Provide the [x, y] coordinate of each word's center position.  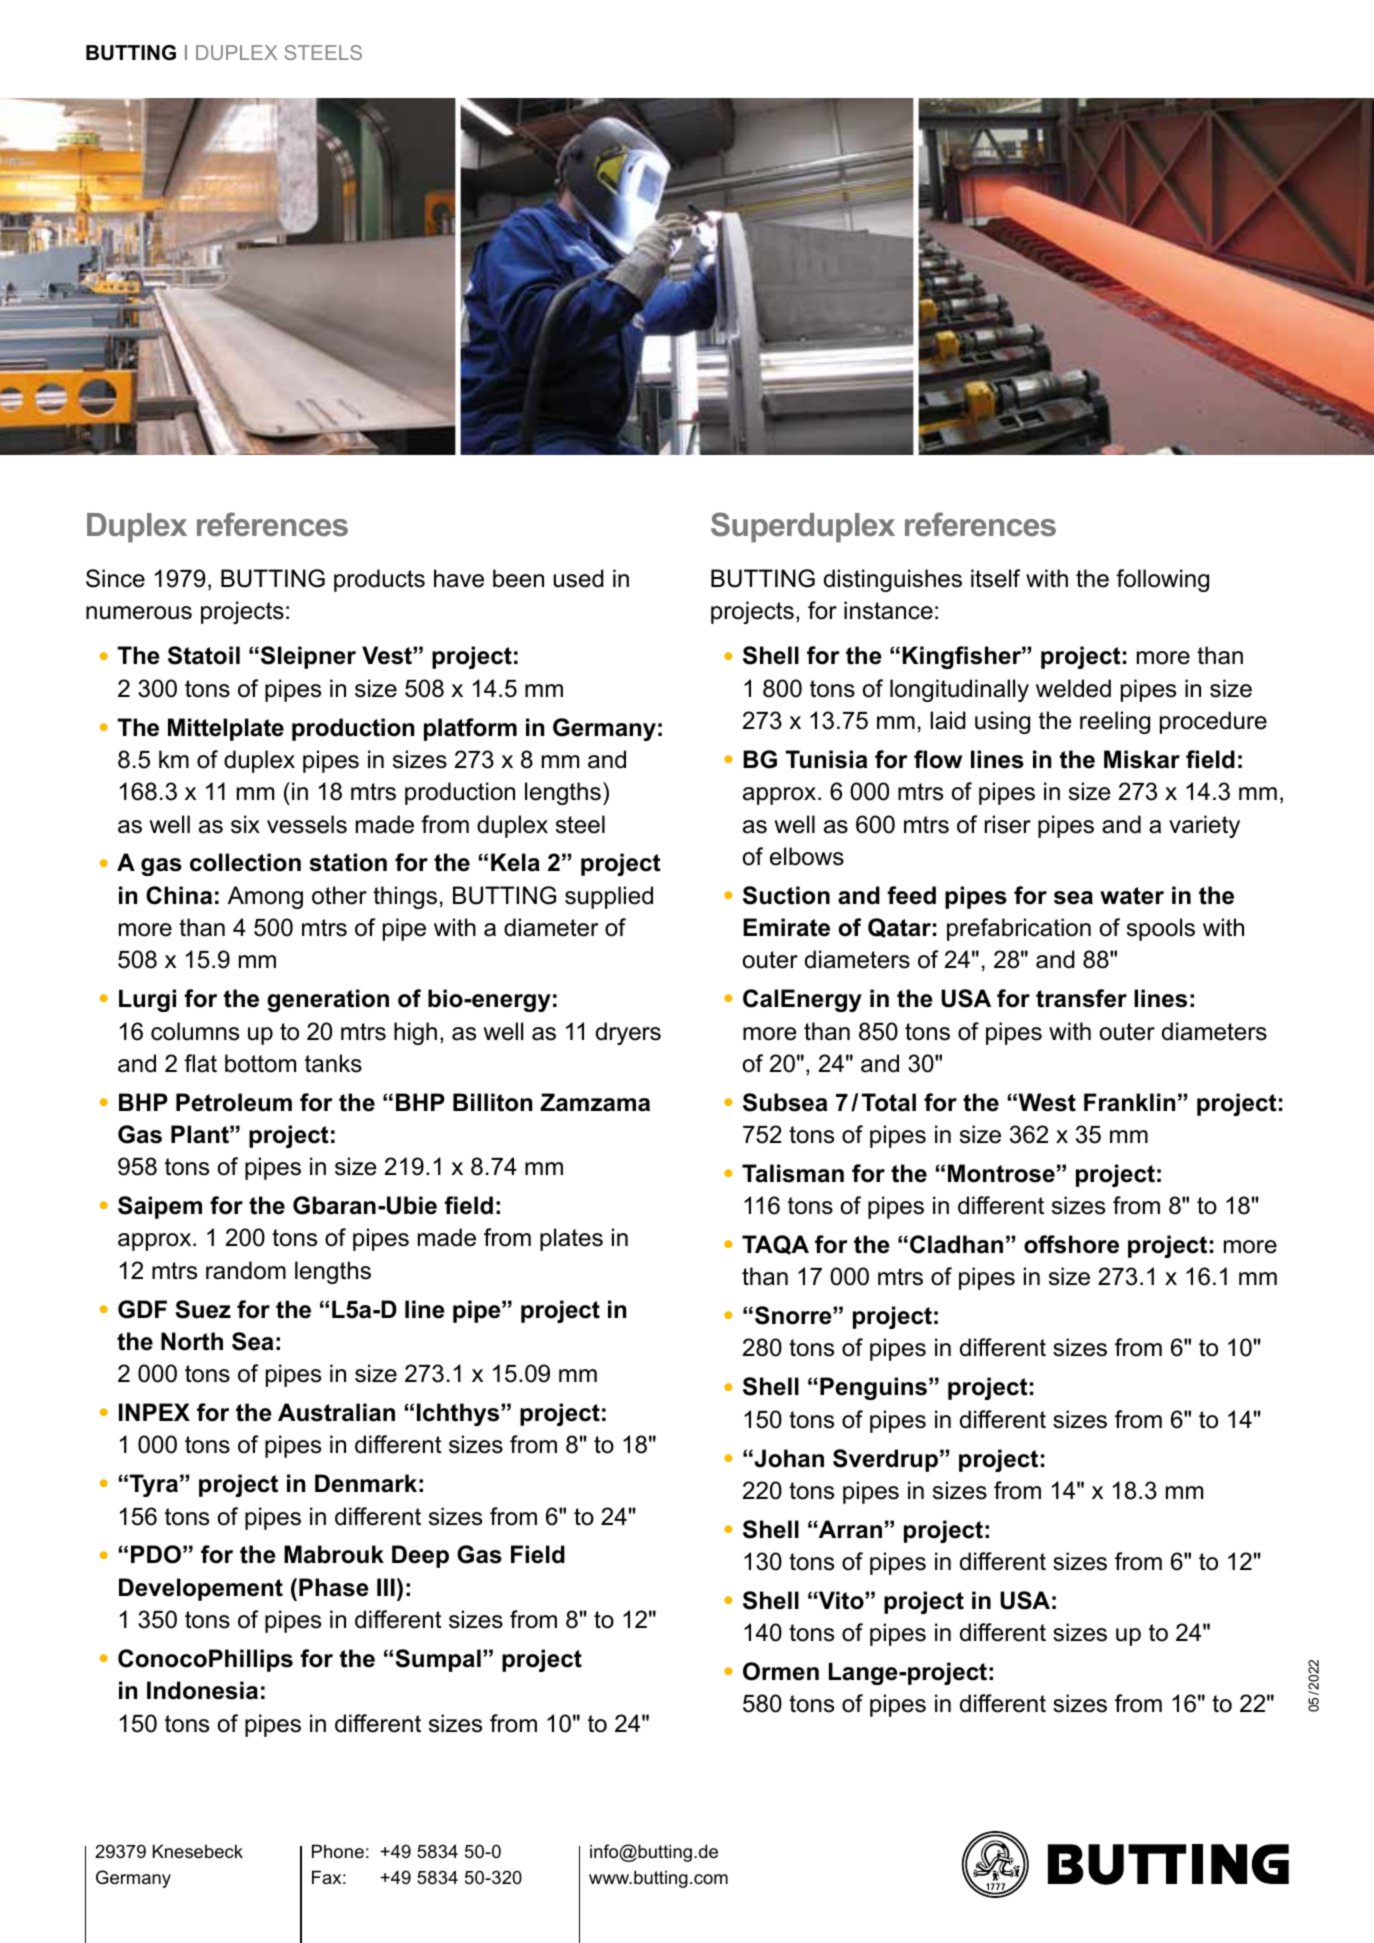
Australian [336, 1412]
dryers [628, 1033]
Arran [849, 1529]
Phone [338, 1851]
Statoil [204, 655]
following [1162, 580]
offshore [1071, 1244]
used [578, 578]
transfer [1081, 998]
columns [195, 1031]
